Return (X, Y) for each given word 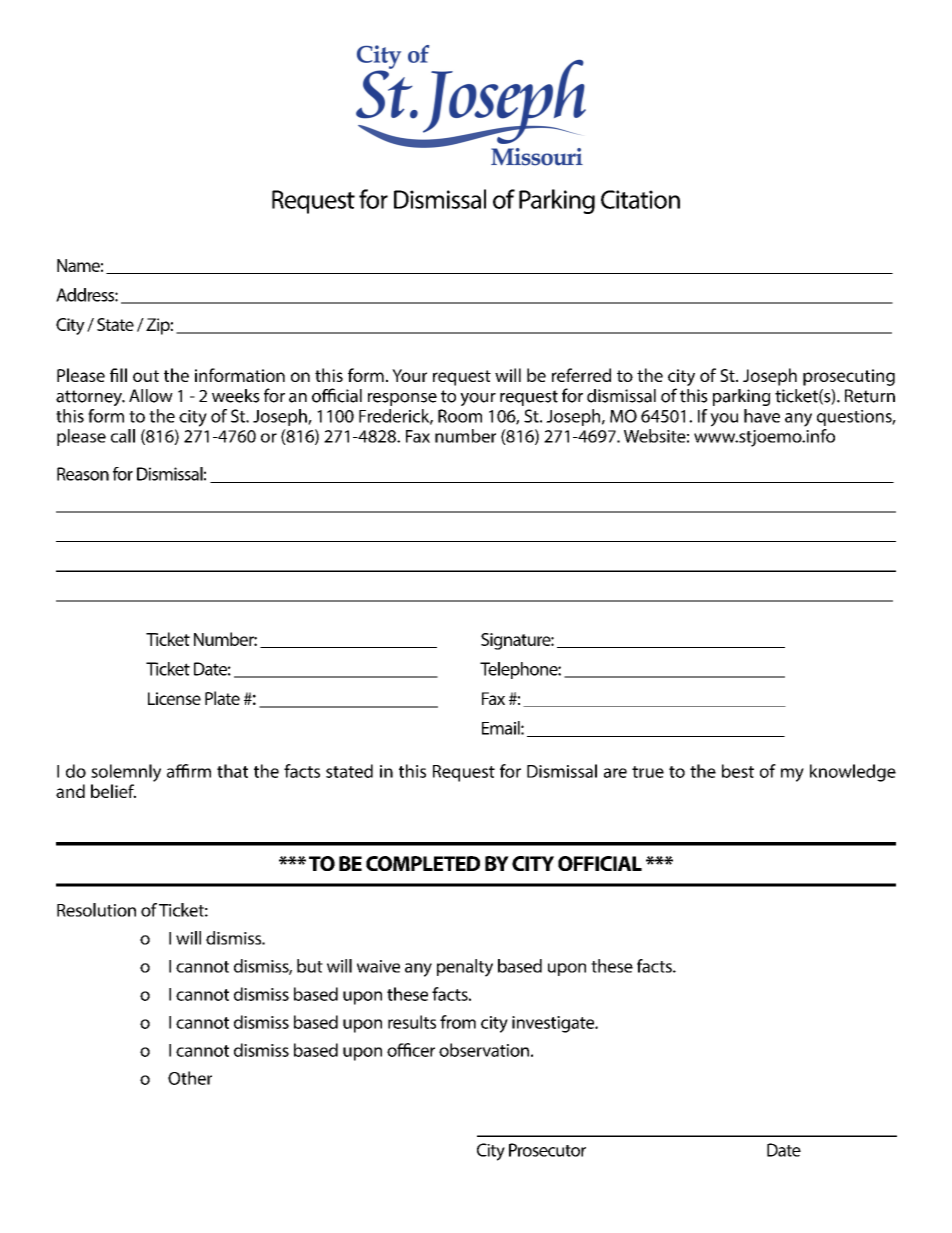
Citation (640, 199)
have (762, 416)
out (146, 376)
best (738, 771)
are (615, 773)
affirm (189, 771)
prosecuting (849, 377)
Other (190, 1078)
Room (460, 416)
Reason (83, 474)
